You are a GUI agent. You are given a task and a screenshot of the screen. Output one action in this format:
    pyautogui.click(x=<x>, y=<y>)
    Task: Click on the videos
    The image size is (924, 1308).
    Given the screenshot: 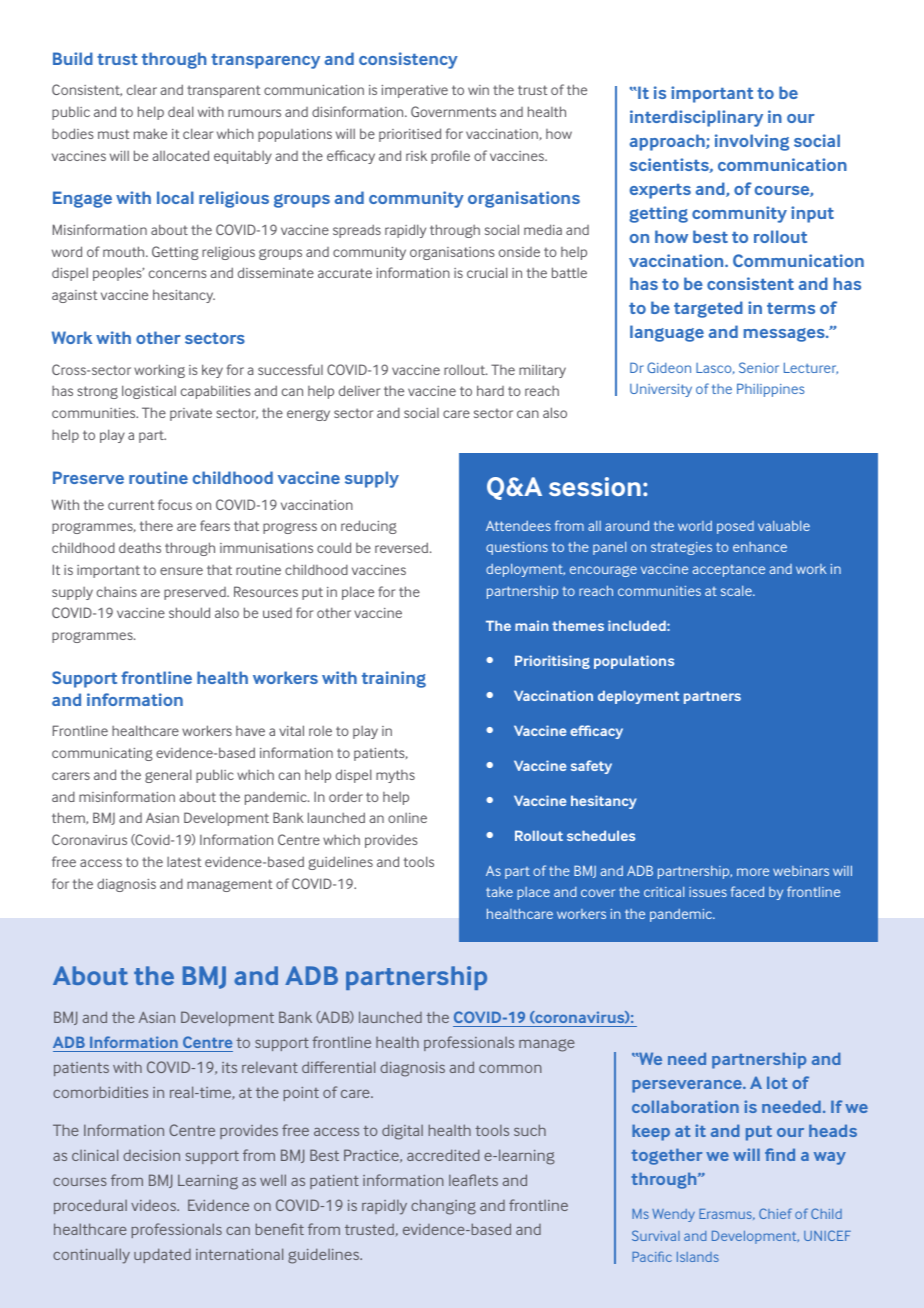 What is the action you would take?
    pyautogui.click(x=154, y=1205)
